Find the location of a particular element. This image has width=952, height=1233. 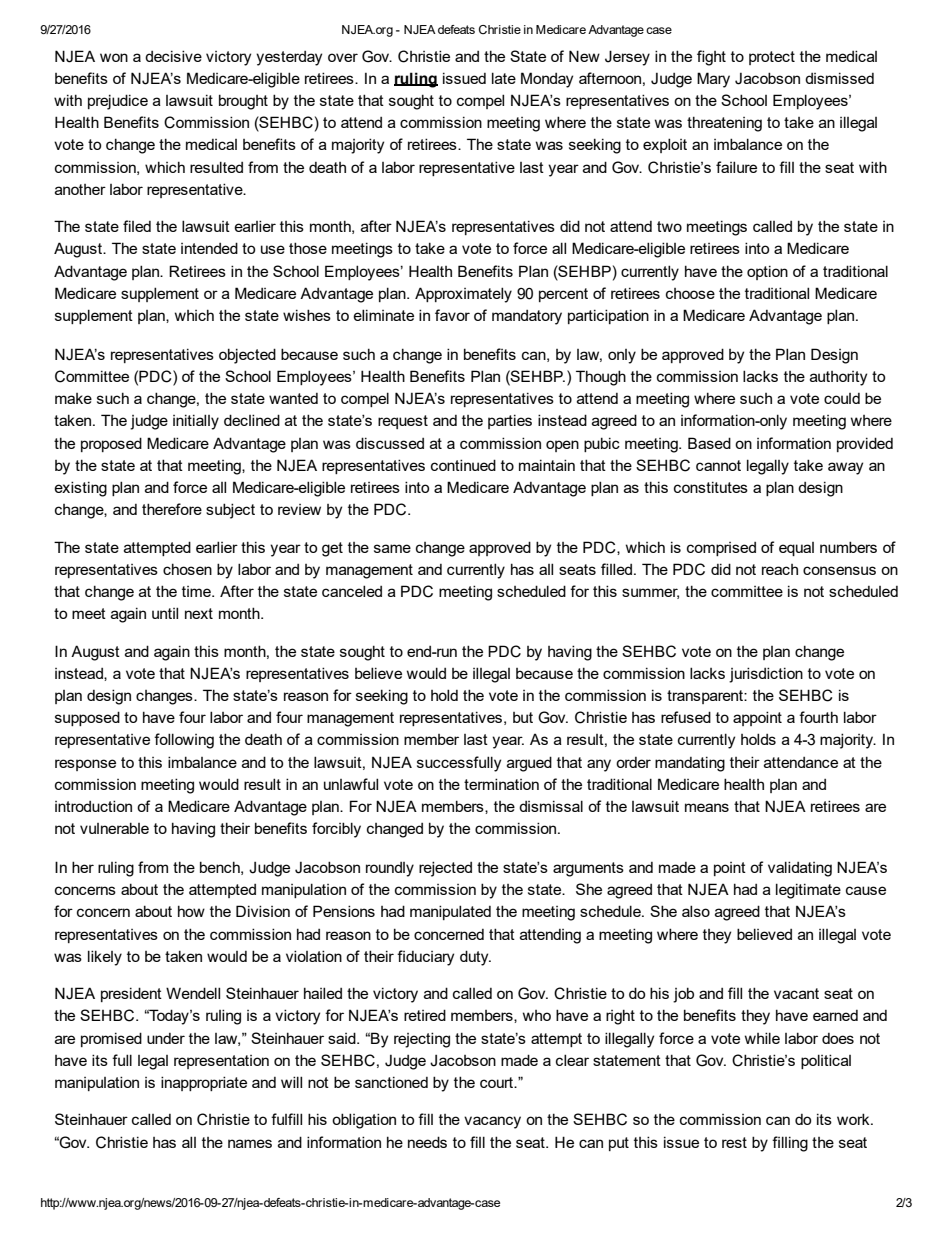

authority is located at coordinates (838, 378).
